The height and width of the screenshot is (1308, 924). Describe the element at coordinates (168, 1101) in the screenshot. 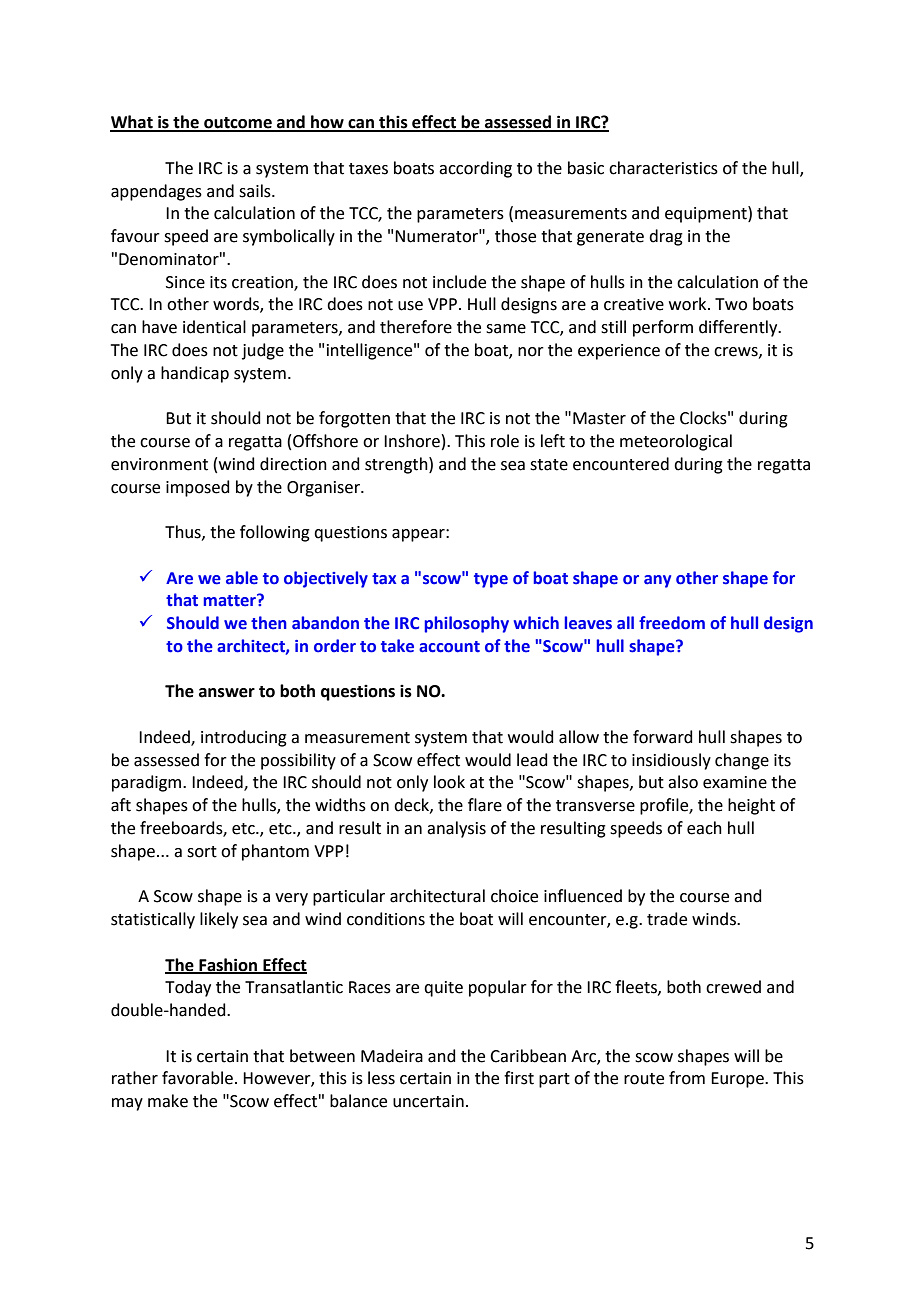

I see `make` at that location.
